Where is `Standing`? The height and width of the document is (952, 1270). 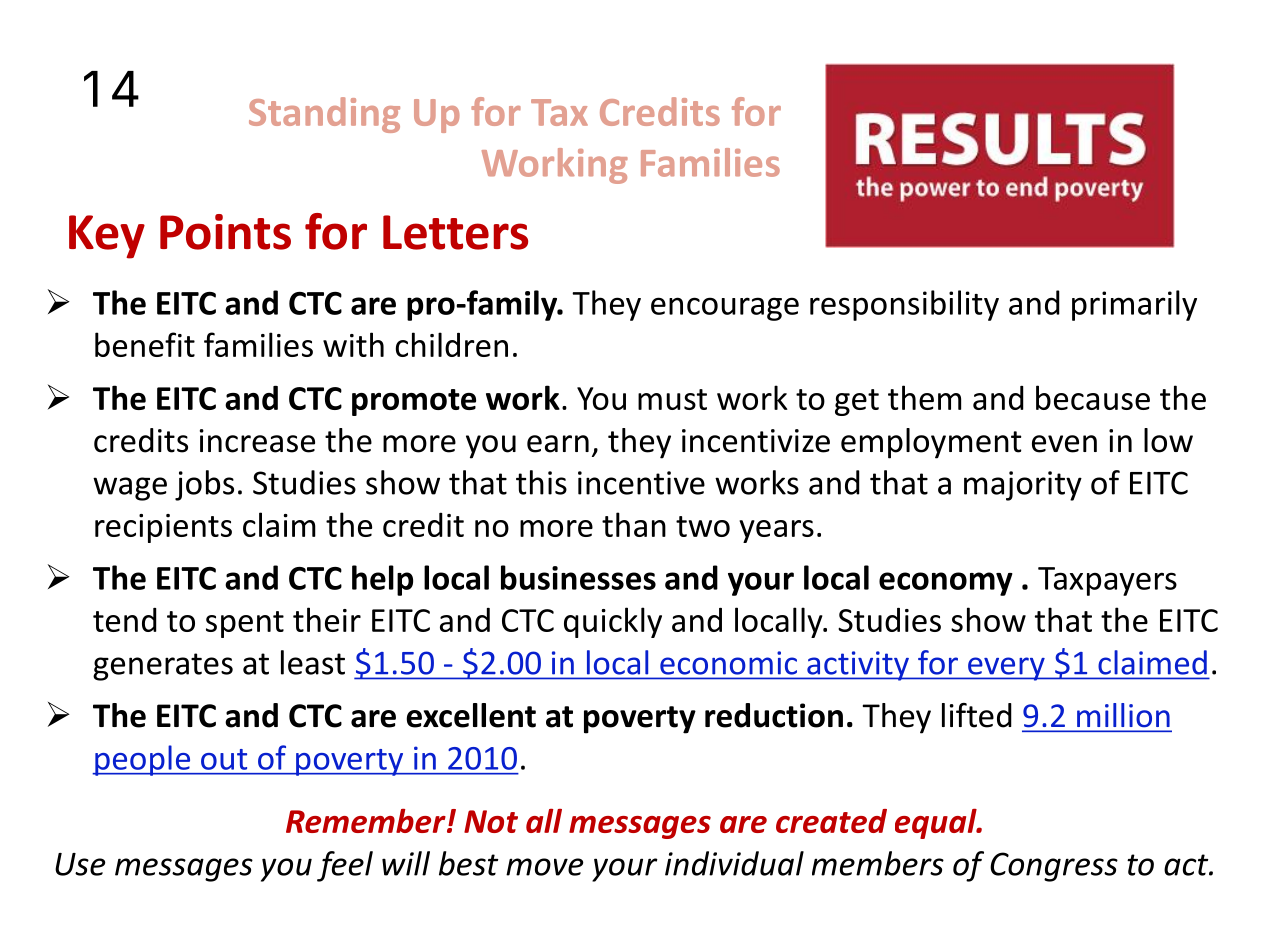
Standing is located at coordinates (324, 115).
